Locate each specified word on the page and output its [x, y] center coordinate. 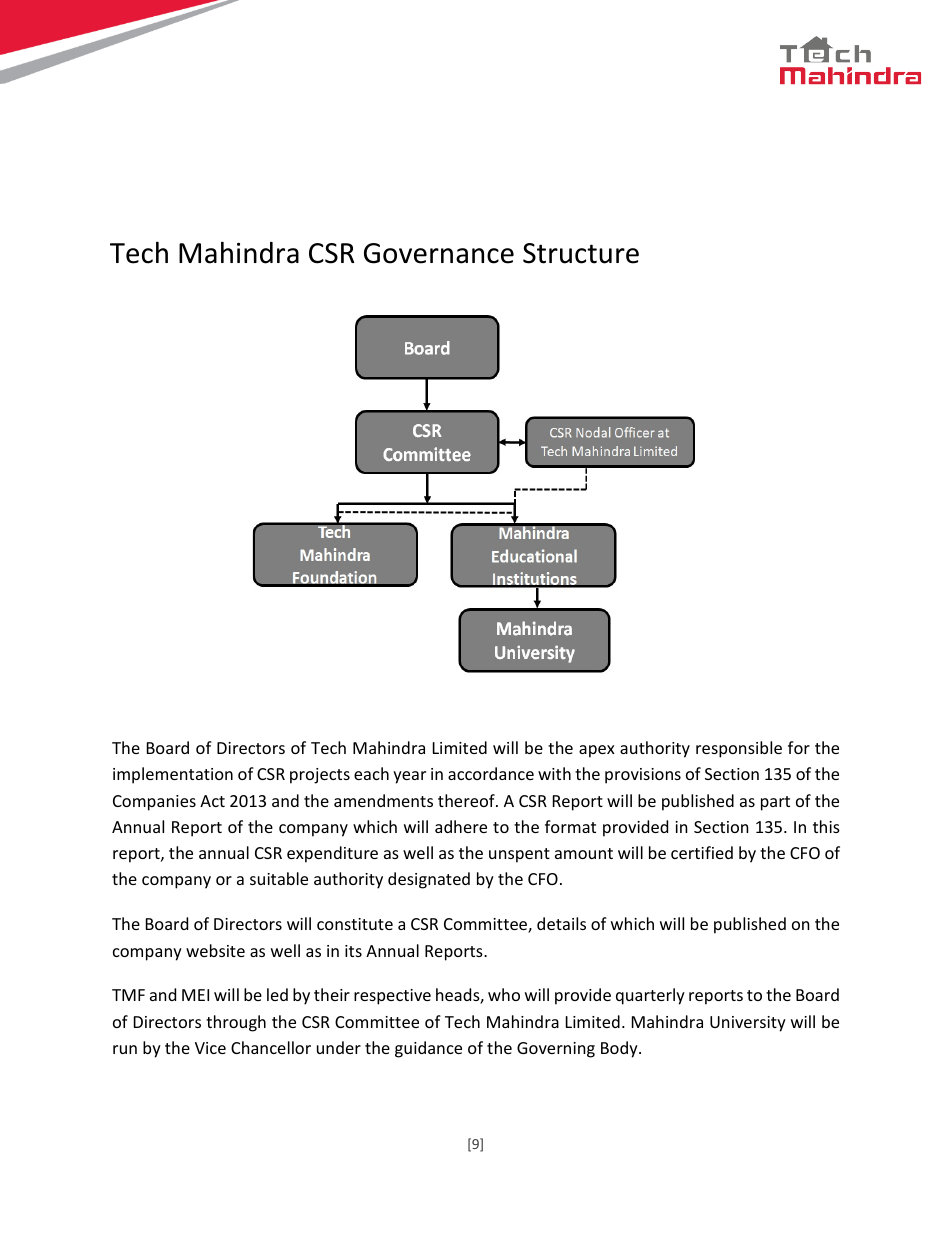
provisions [643, 776]
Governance [439, 253]
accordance [491, 773]
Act [212, 801]
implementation [173, 775]
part [775, 803]
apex [597, 751]
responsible [739, 749]
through [236, 1023]
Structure [581, 253]
